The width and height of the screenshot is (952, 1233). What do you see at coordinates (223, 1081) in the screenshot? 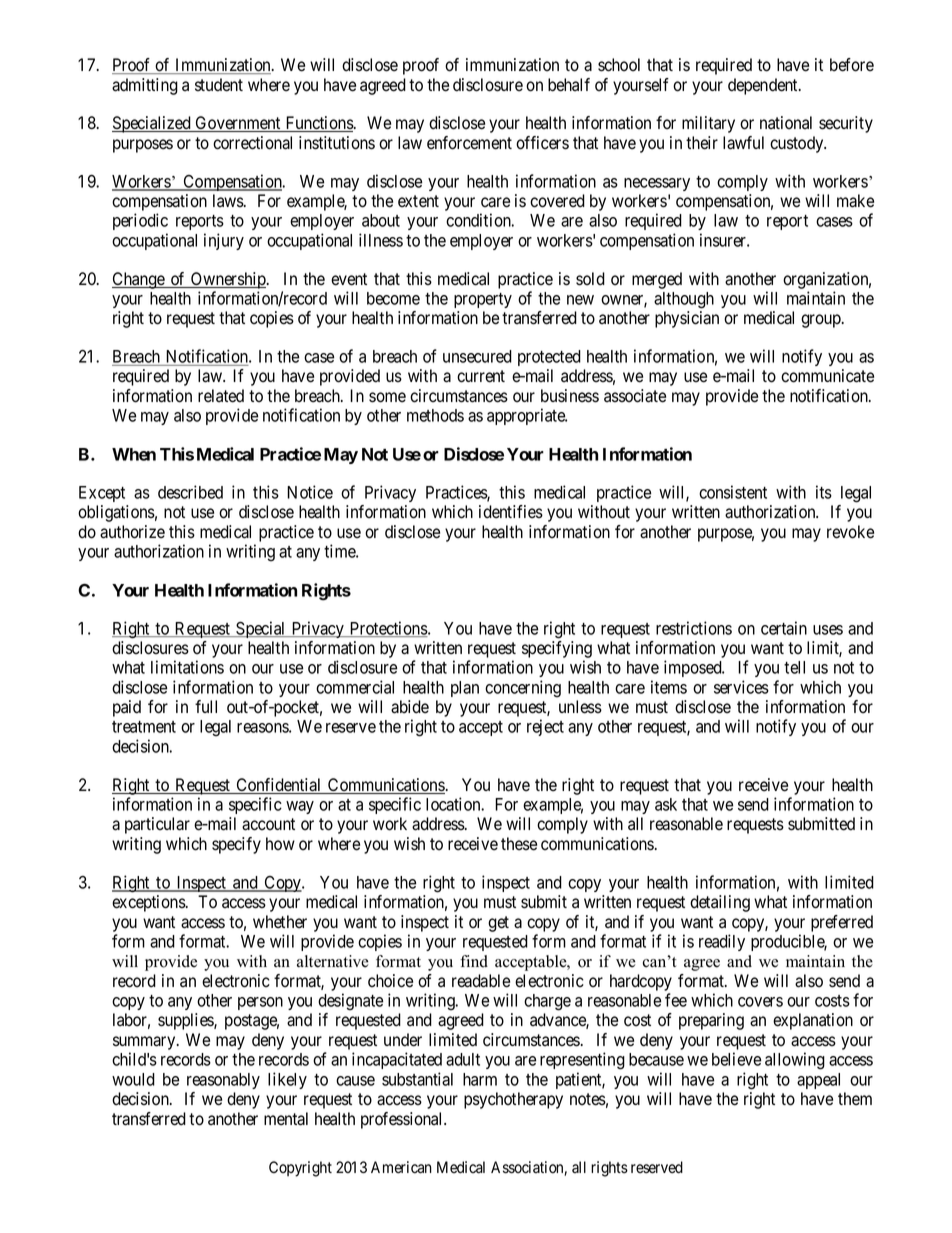
I see `reasonably` at bounding box center [223, 1081].
